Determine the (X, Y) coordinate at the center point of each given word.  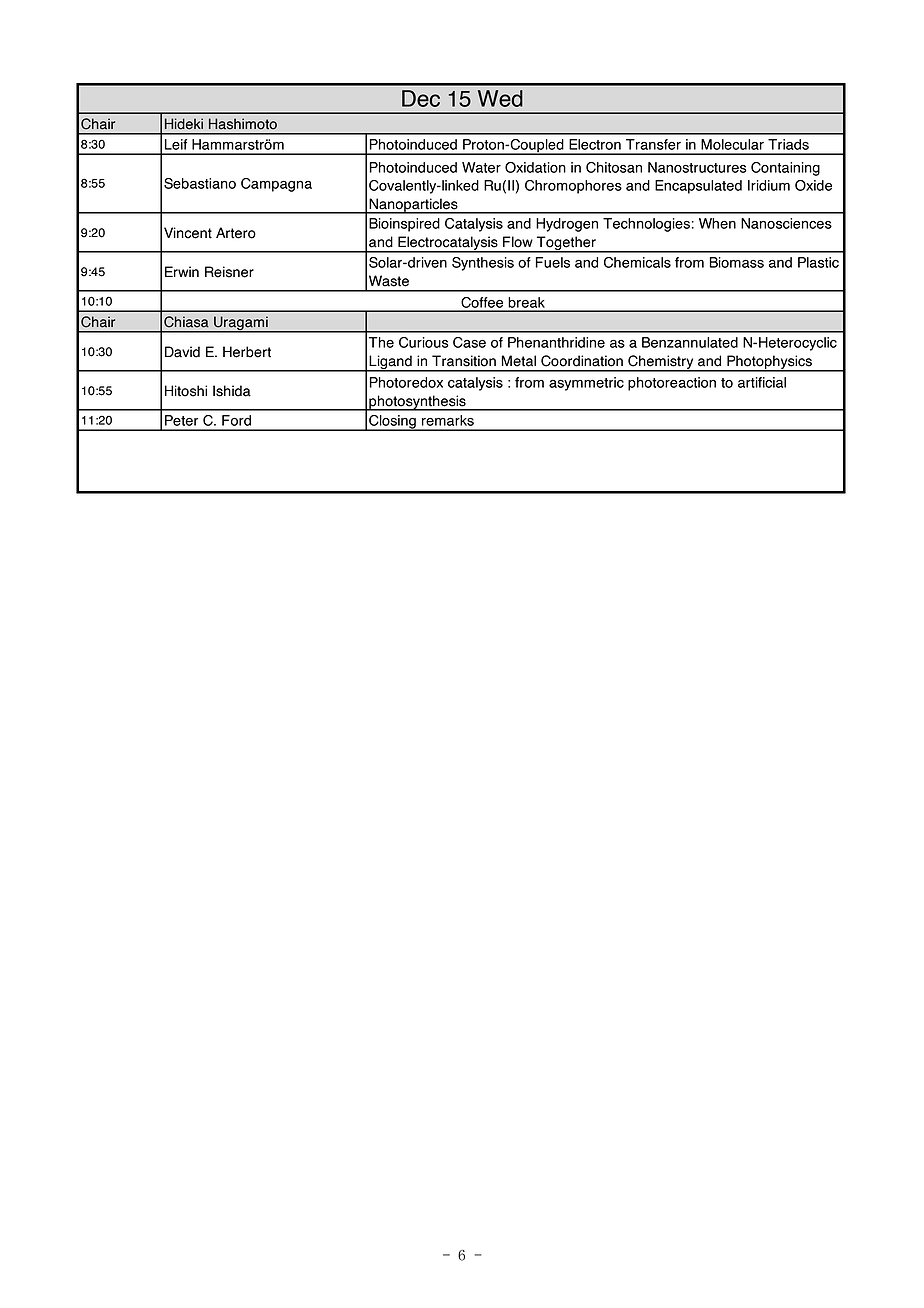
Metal (519, 361)
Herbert (247, 352)
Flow (518, 242)
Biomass (736, 262)
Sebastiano (200, 183)
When (717, 223)
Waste (389, 281)
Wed (500, 98)
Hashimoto (243, 124)
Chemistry (661, 363)
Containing (785, 169)
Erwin (182, 271)
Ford (236, 420)
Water (481, 167)
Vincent (188, 233)
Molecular (732, 144)
